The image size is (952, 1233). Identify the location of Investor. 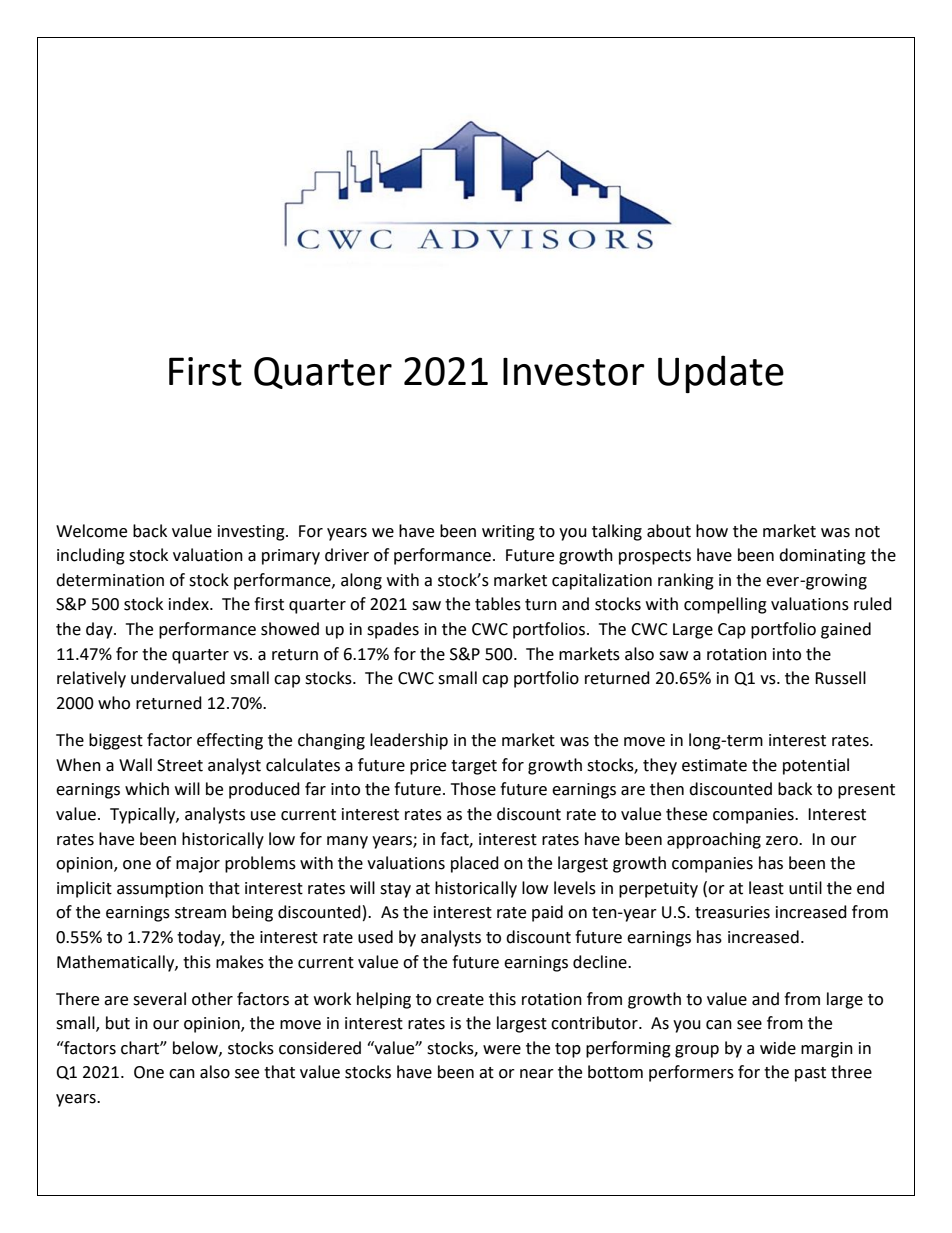
(574, 371).
